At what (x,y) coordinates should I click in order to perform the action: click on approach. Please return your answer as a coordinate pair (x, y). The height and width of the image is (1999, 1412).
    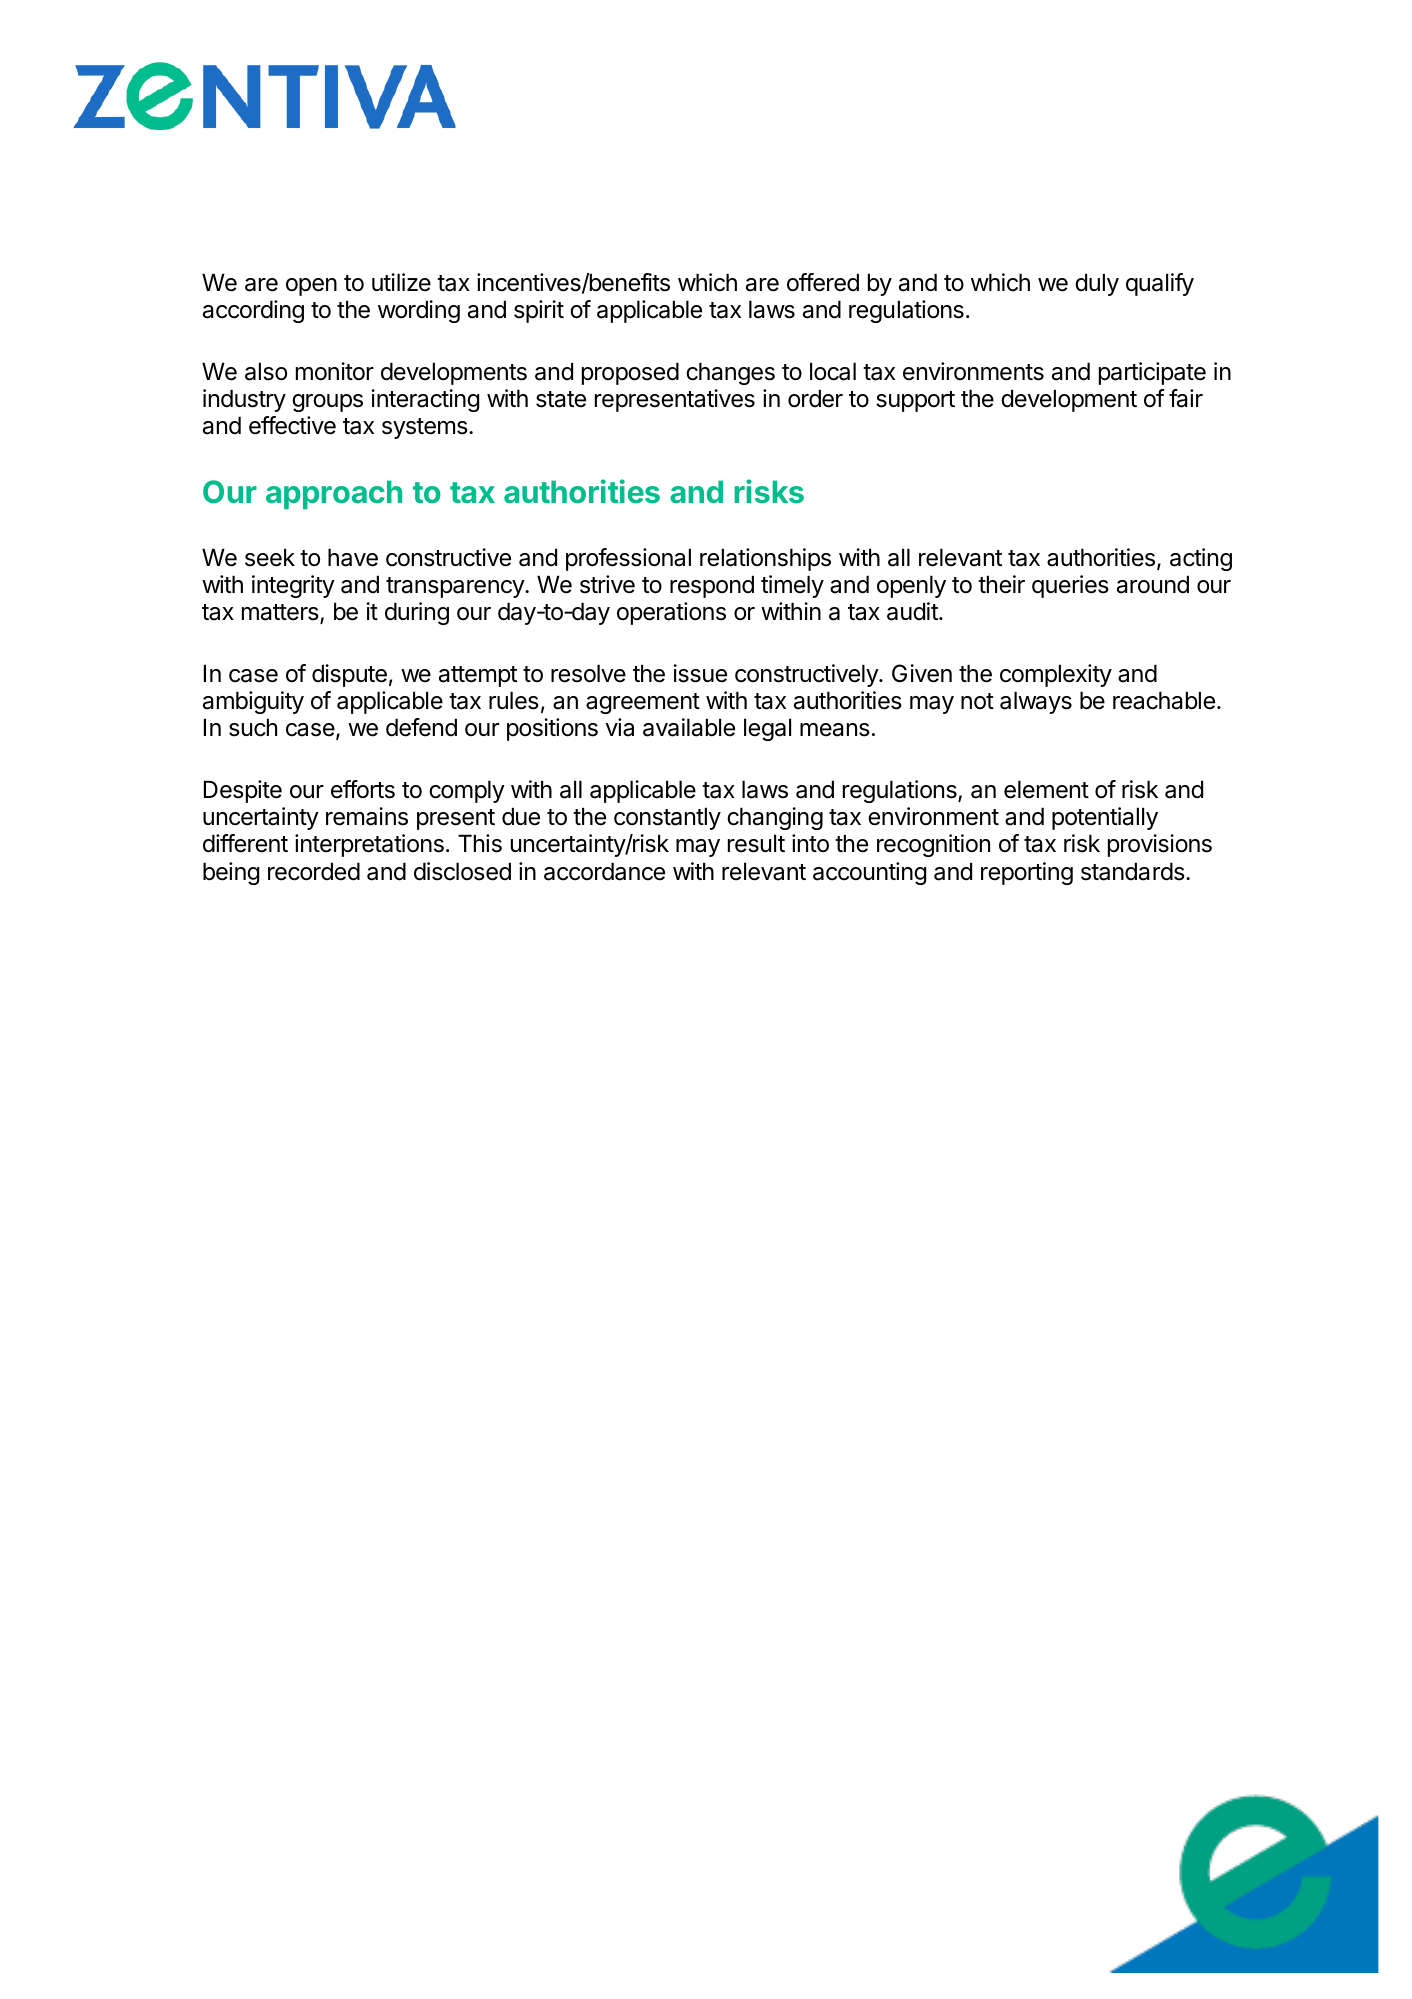
    Looking at the image, I should click on (334, 494).
